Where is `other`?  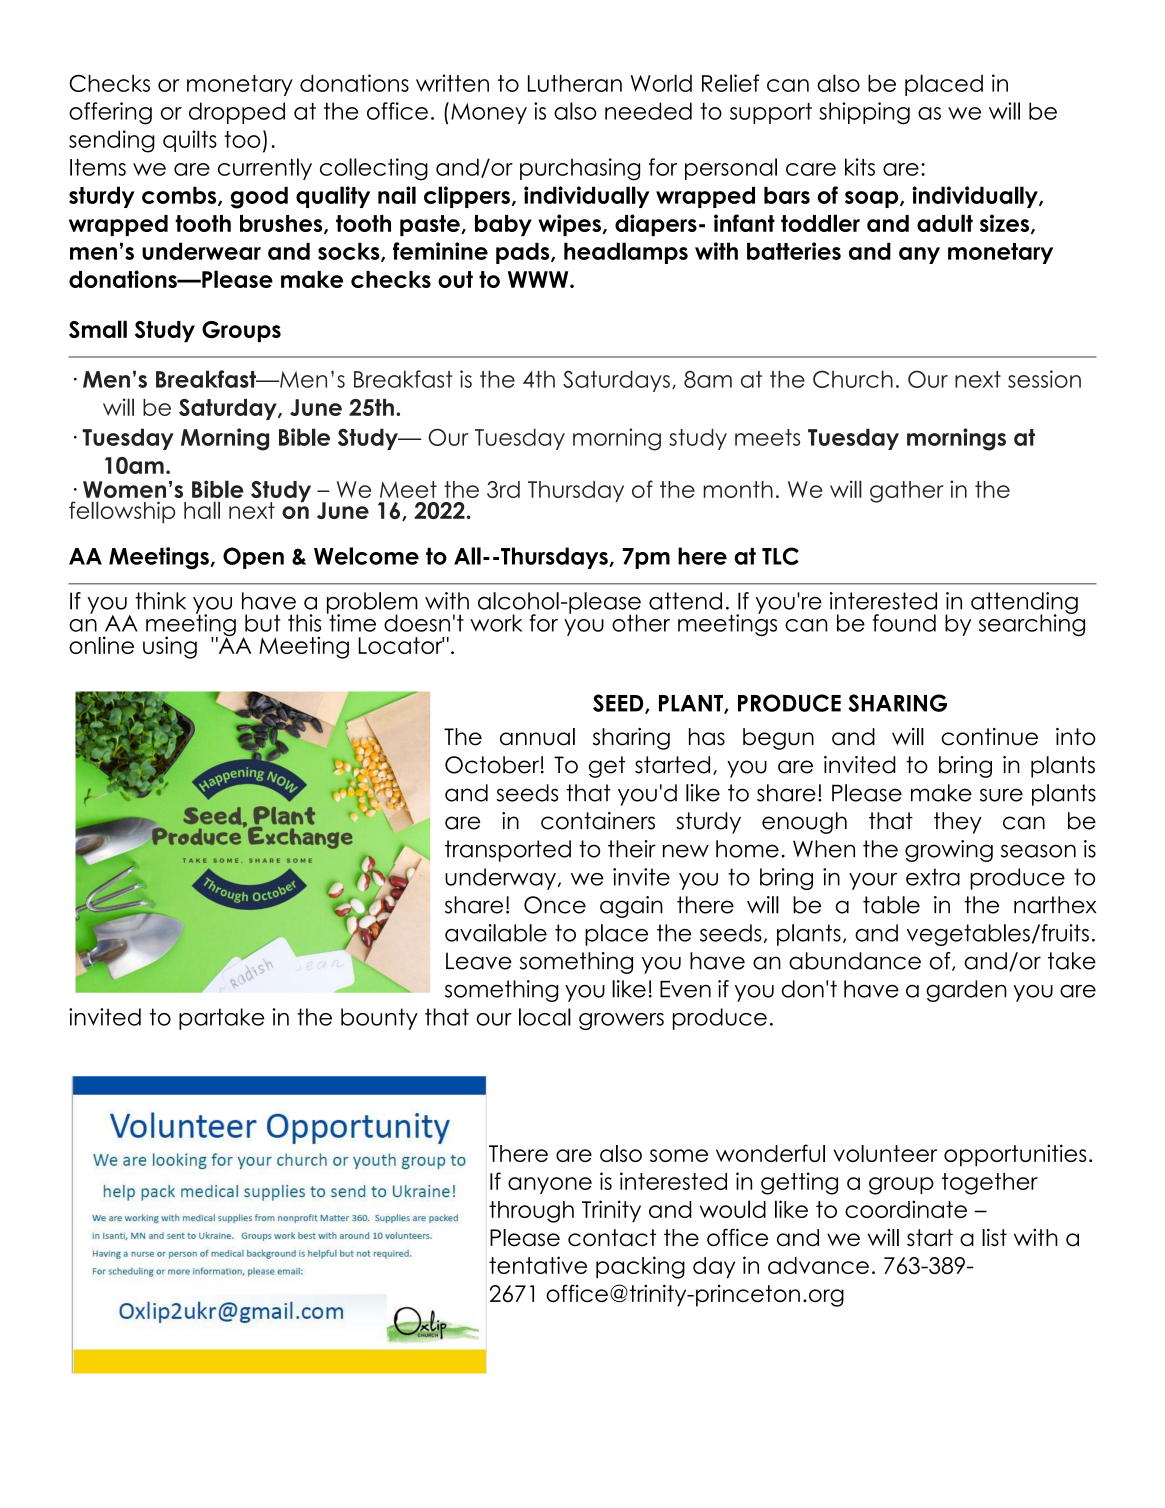
other is located at coordinates (641, 623).
